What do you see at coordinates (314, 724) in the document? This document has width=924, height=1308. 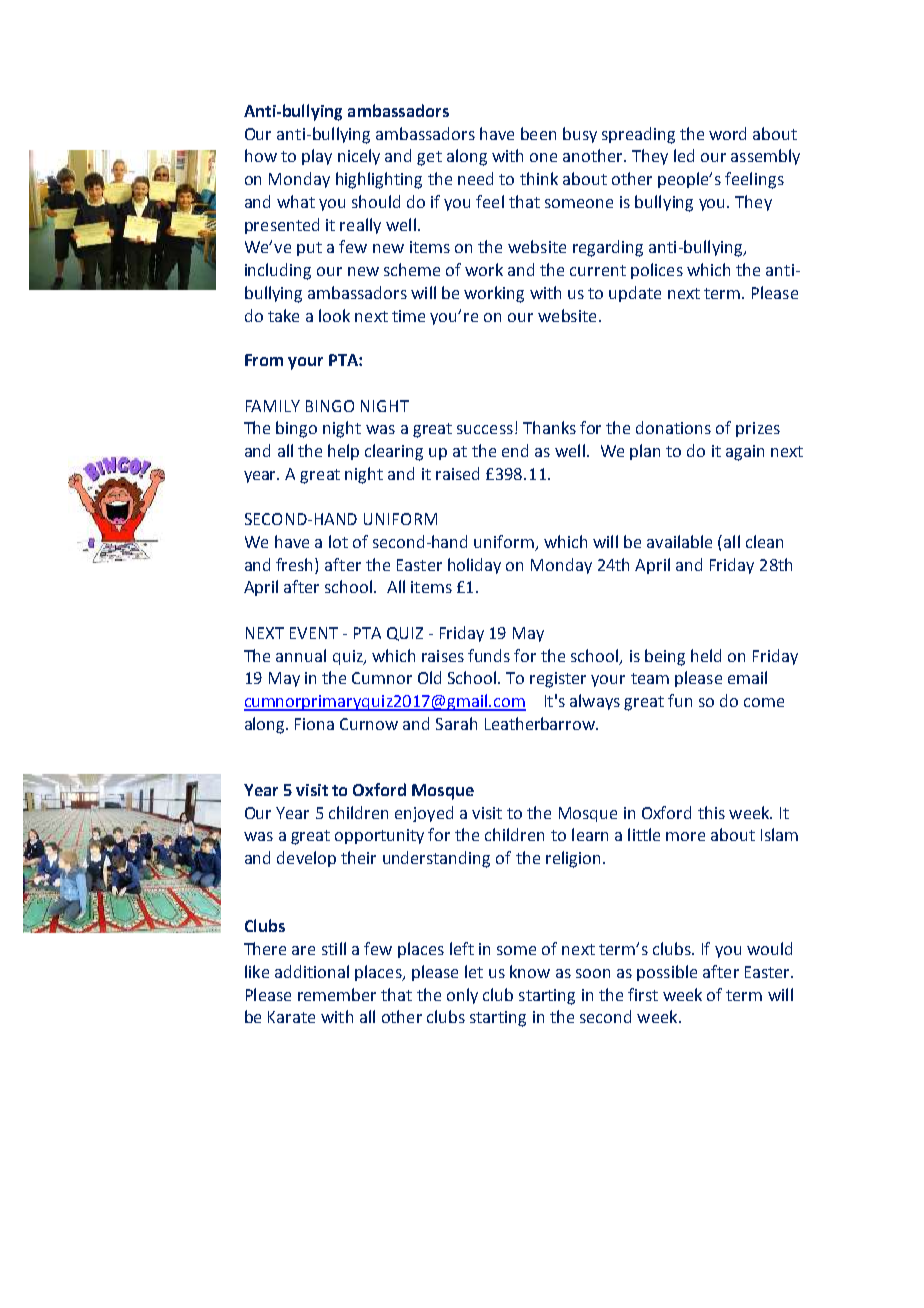 I see `Fiona` at bounding box center [314, 724].
